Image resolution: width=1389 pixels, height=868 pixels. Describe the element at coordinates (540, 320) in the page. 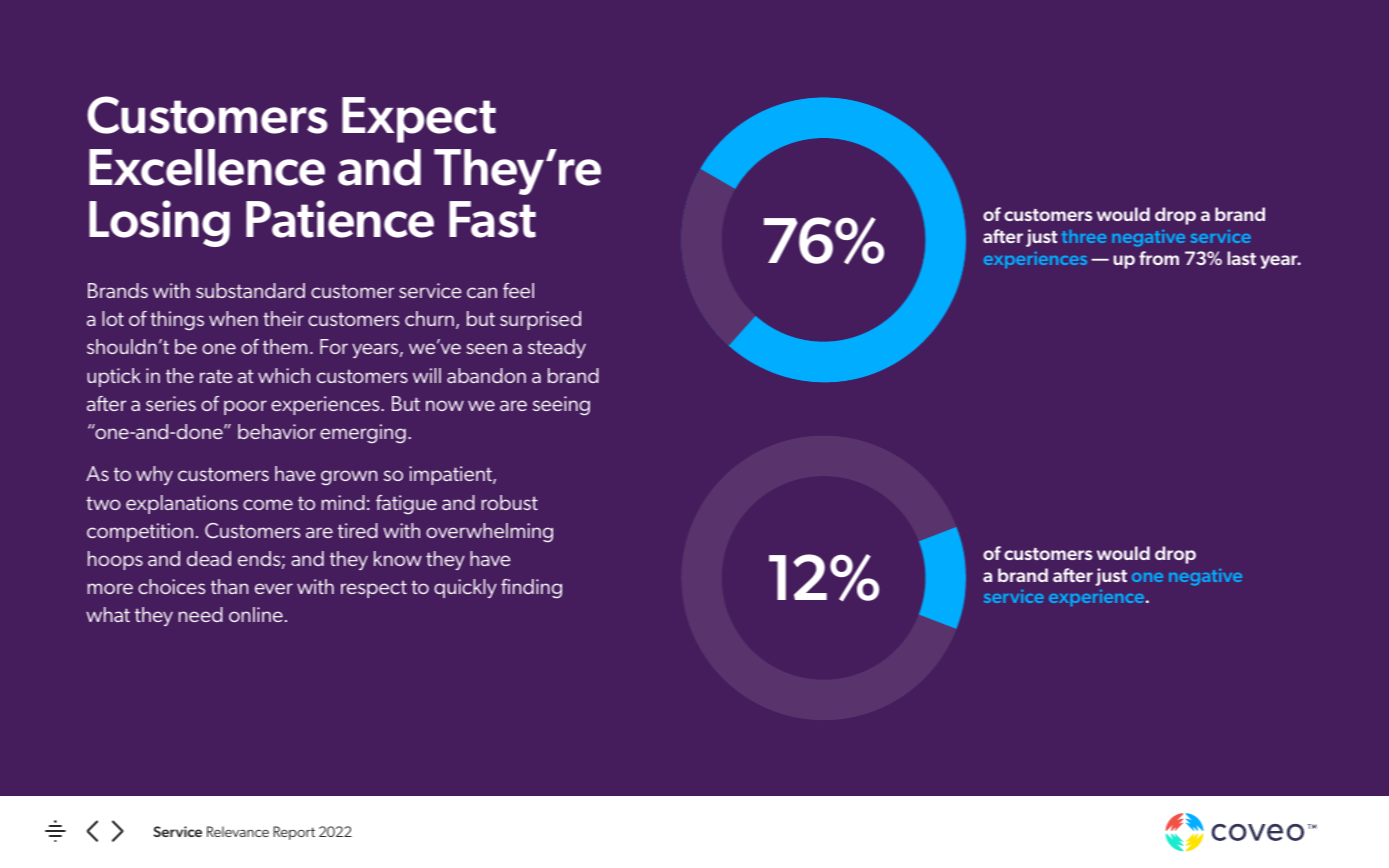

I see `surprised` at that location.
